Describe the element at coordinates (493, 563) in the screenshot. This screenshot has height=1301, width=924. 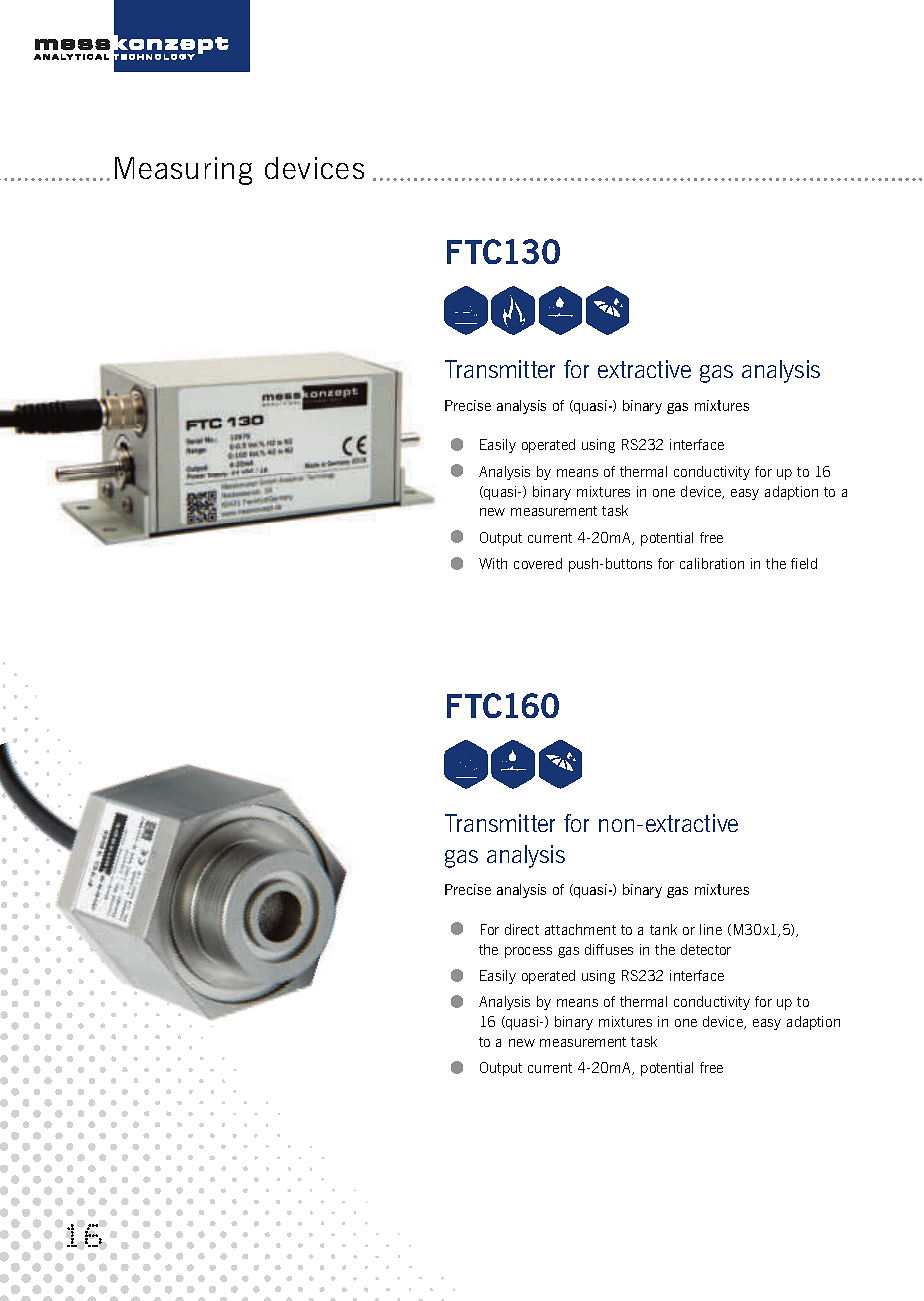
I see `With` at that location.
